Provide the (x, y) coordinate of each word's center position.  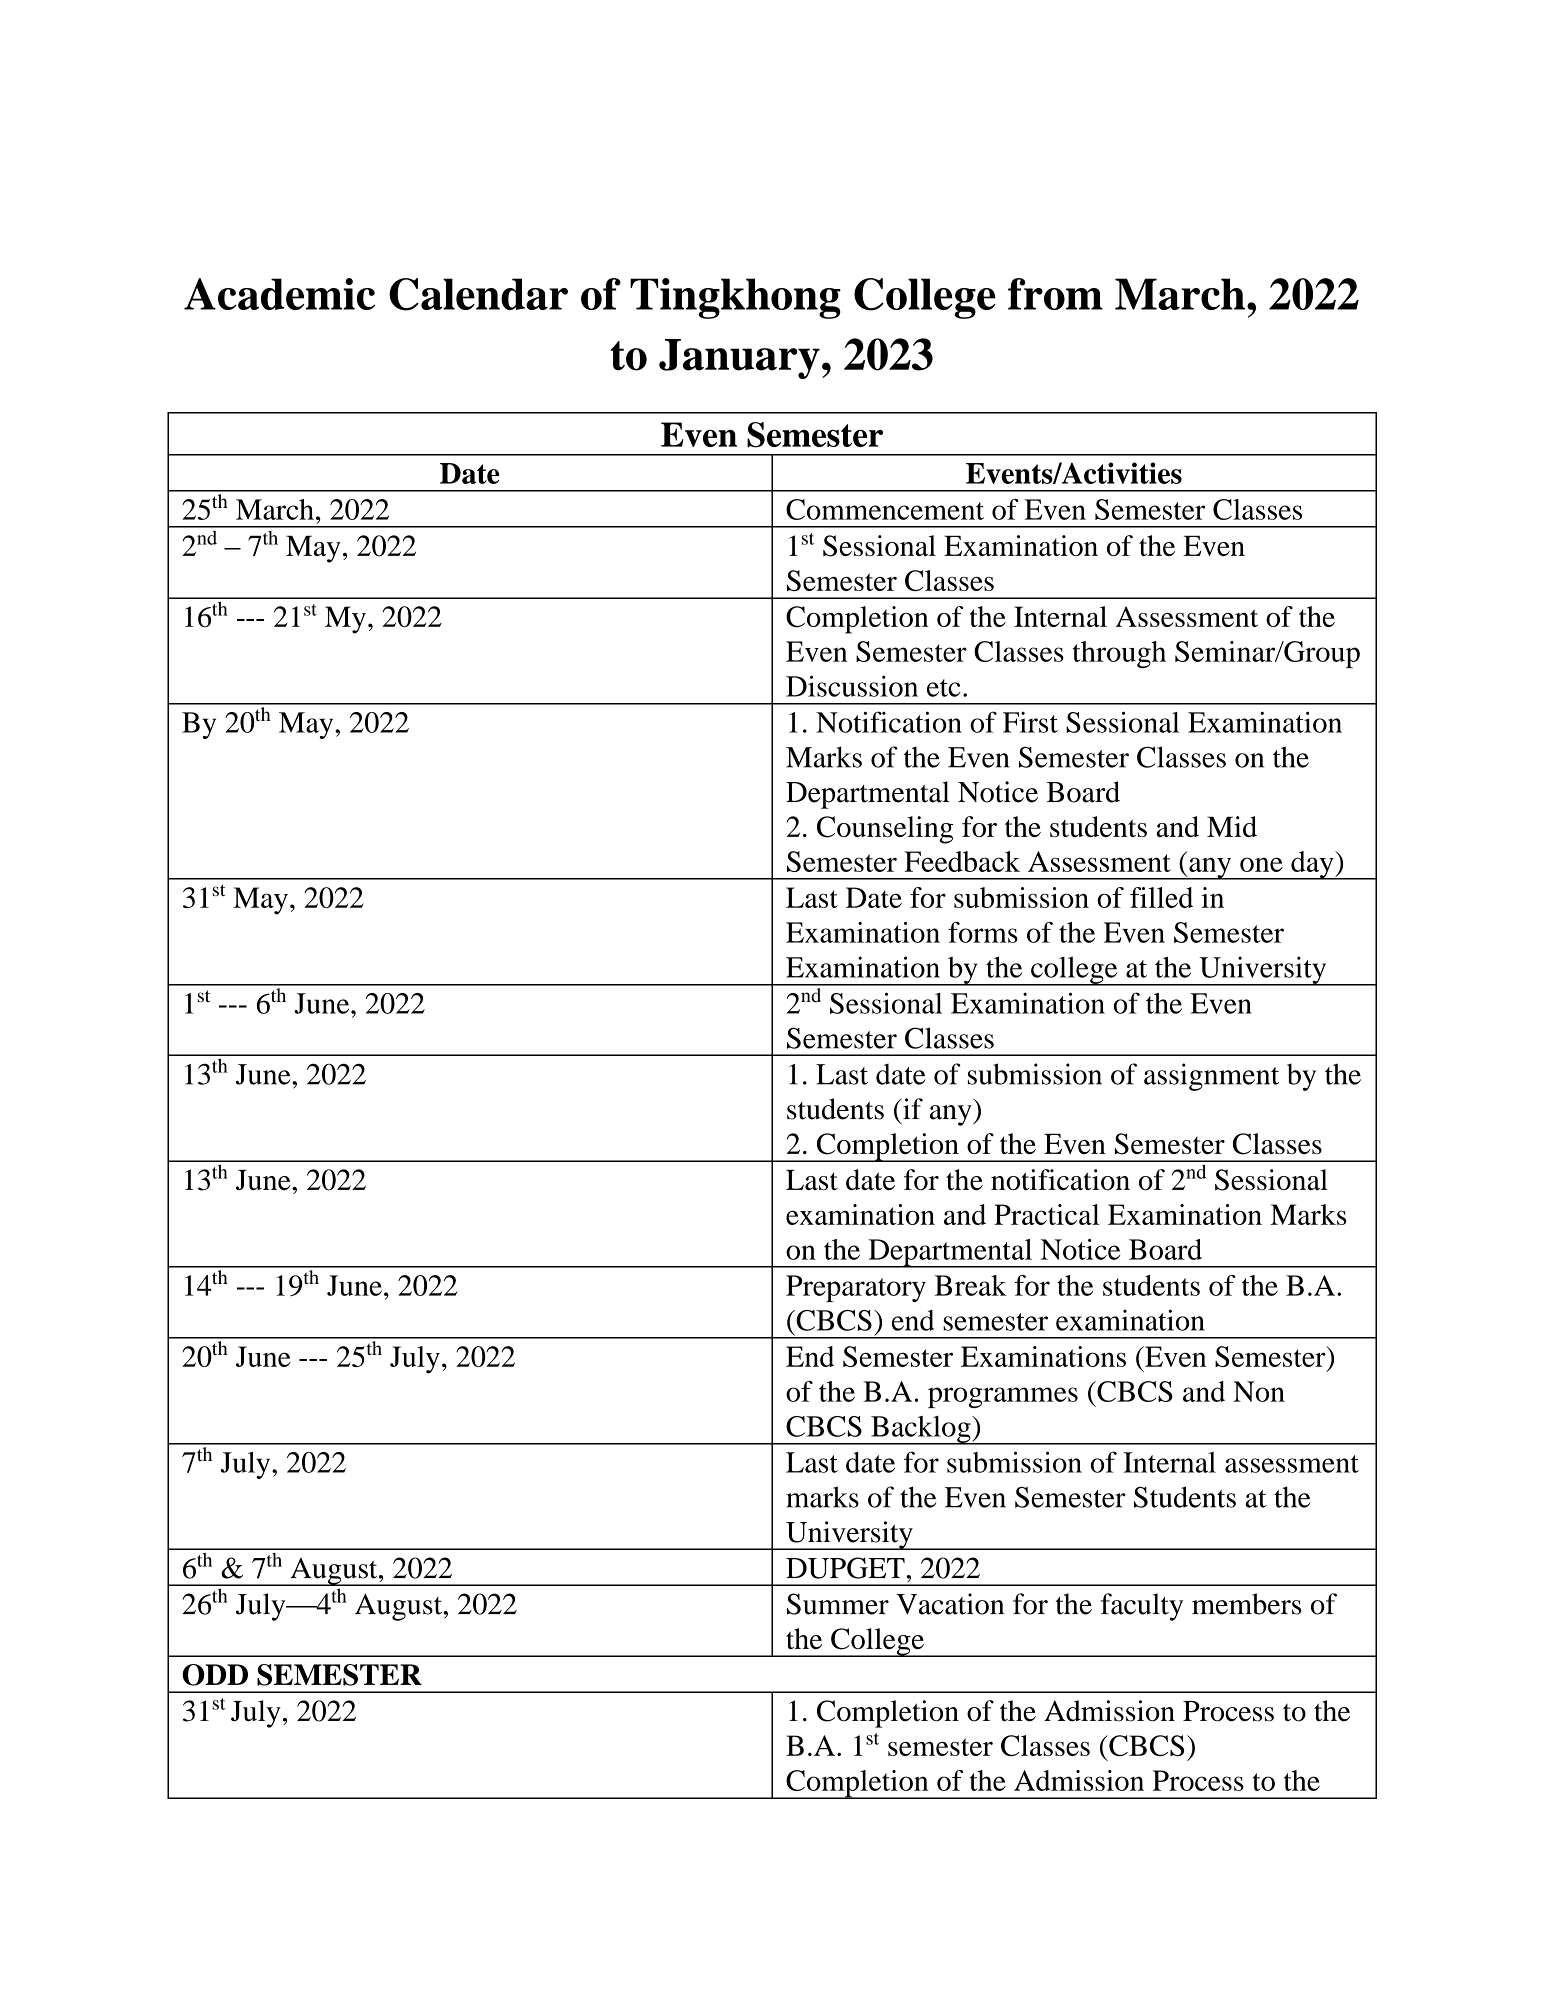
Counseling (885, 830)
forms (983, 932)
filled (1161, 897)
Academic (279, 294)
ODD (215, 1675)
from (1055, 294)
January (739, 359)
